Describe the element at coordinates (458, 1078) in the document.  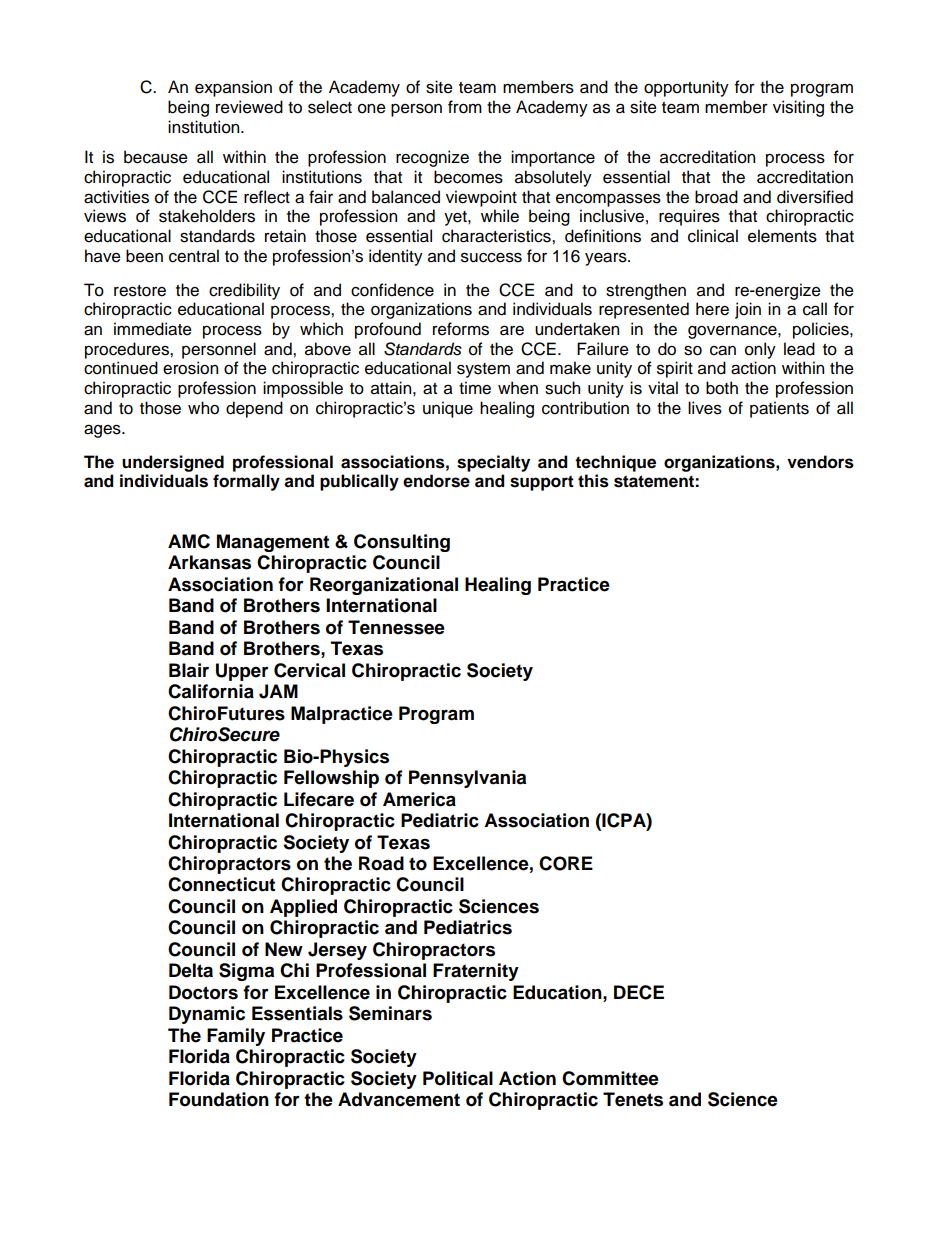
I see `Political` at that location.
